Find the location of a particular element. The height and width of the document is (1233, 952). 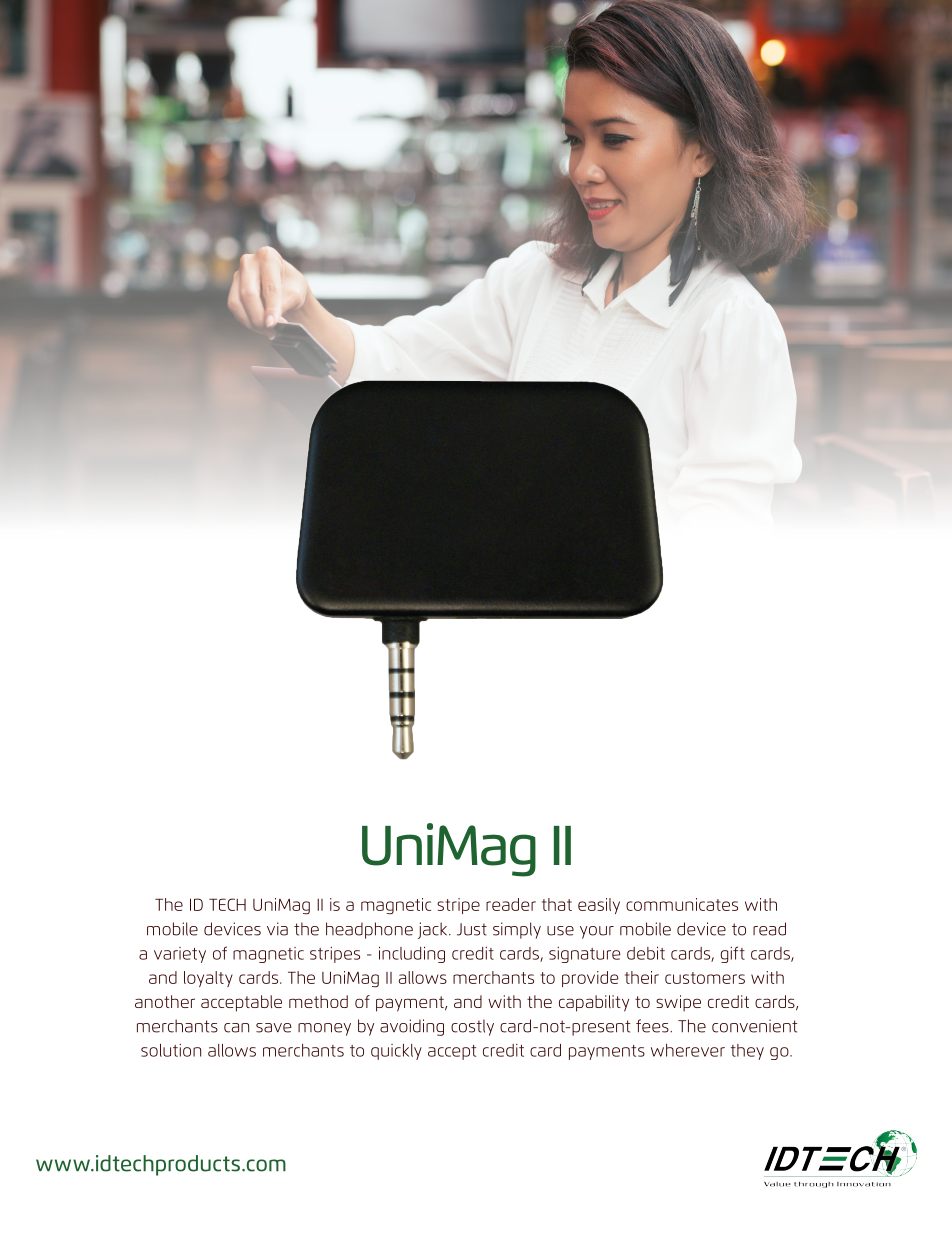

solution is located at coordinates (171, 1050).
